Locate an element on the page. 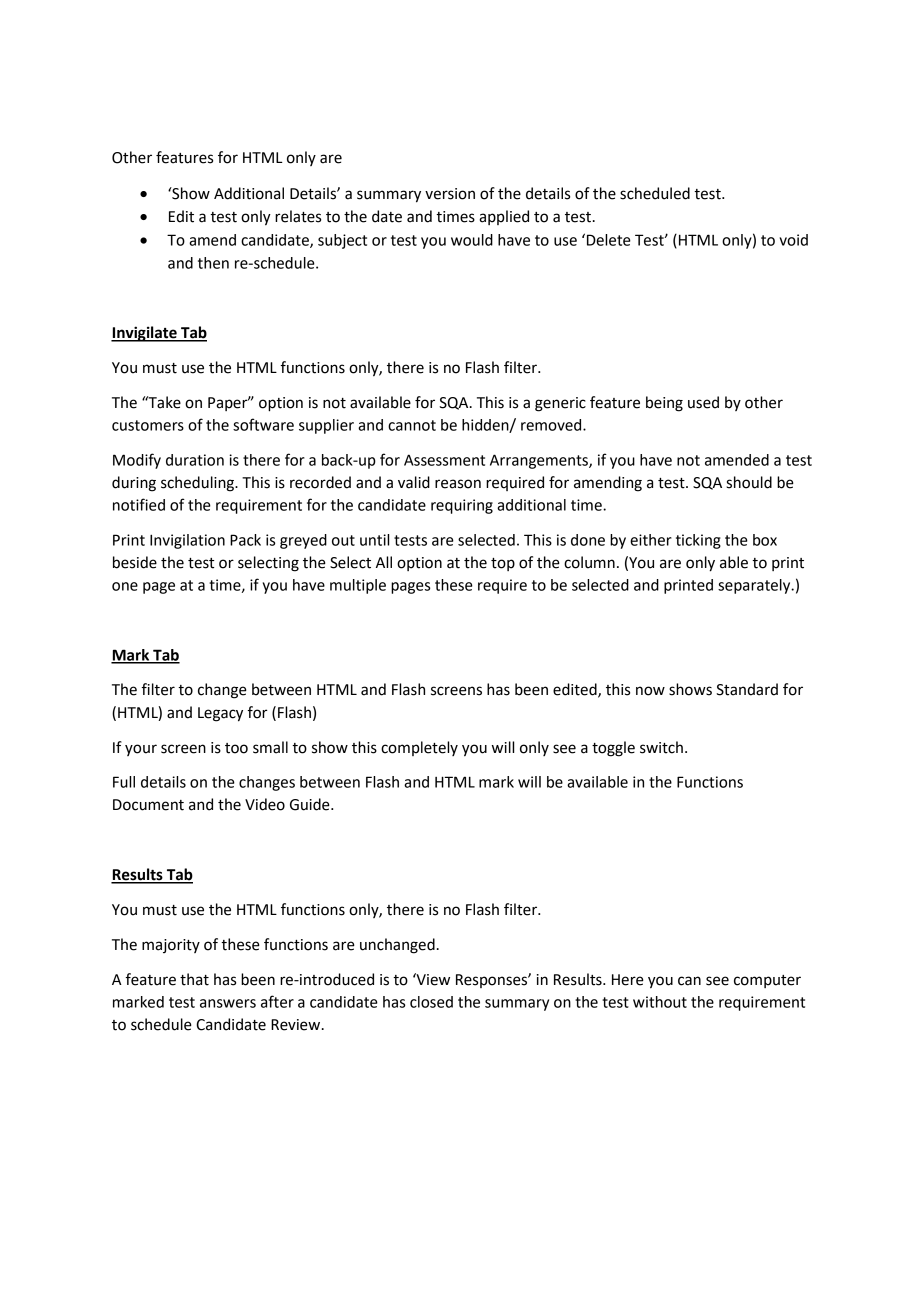 The image size is (924, 1308). would is located at coordinates (472, 240).
